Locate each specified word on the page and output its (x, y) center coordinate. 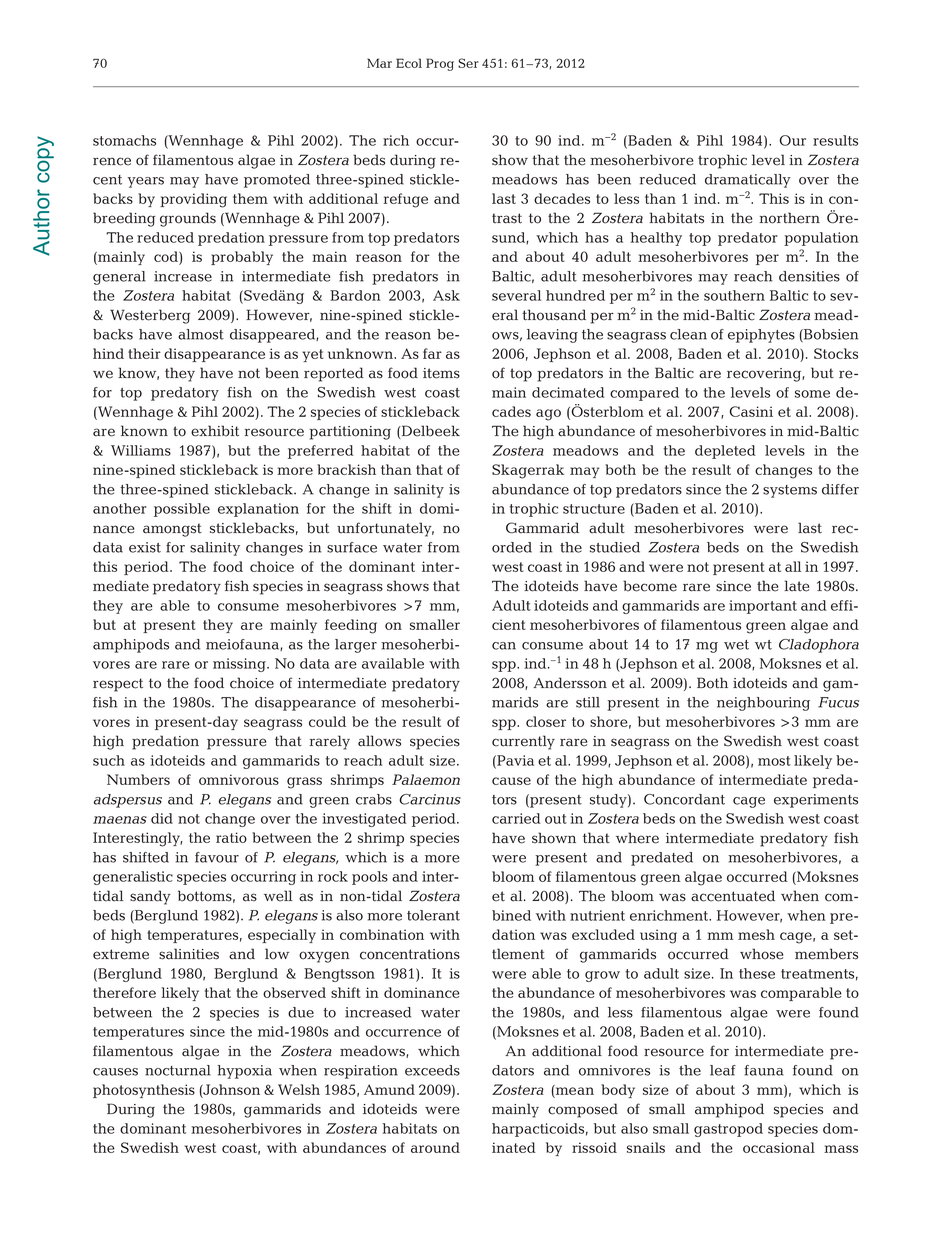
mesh (756, 934)
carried (516, 818)
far (432, 353)
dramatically (748, 181)
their (144, 353)
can (504, 646)
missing (240, 665)
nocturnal (178, 1070)
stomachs (124, 140)
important (763, 607)
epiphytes (761, 336)
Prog (440, 64)
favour (217, 857)
